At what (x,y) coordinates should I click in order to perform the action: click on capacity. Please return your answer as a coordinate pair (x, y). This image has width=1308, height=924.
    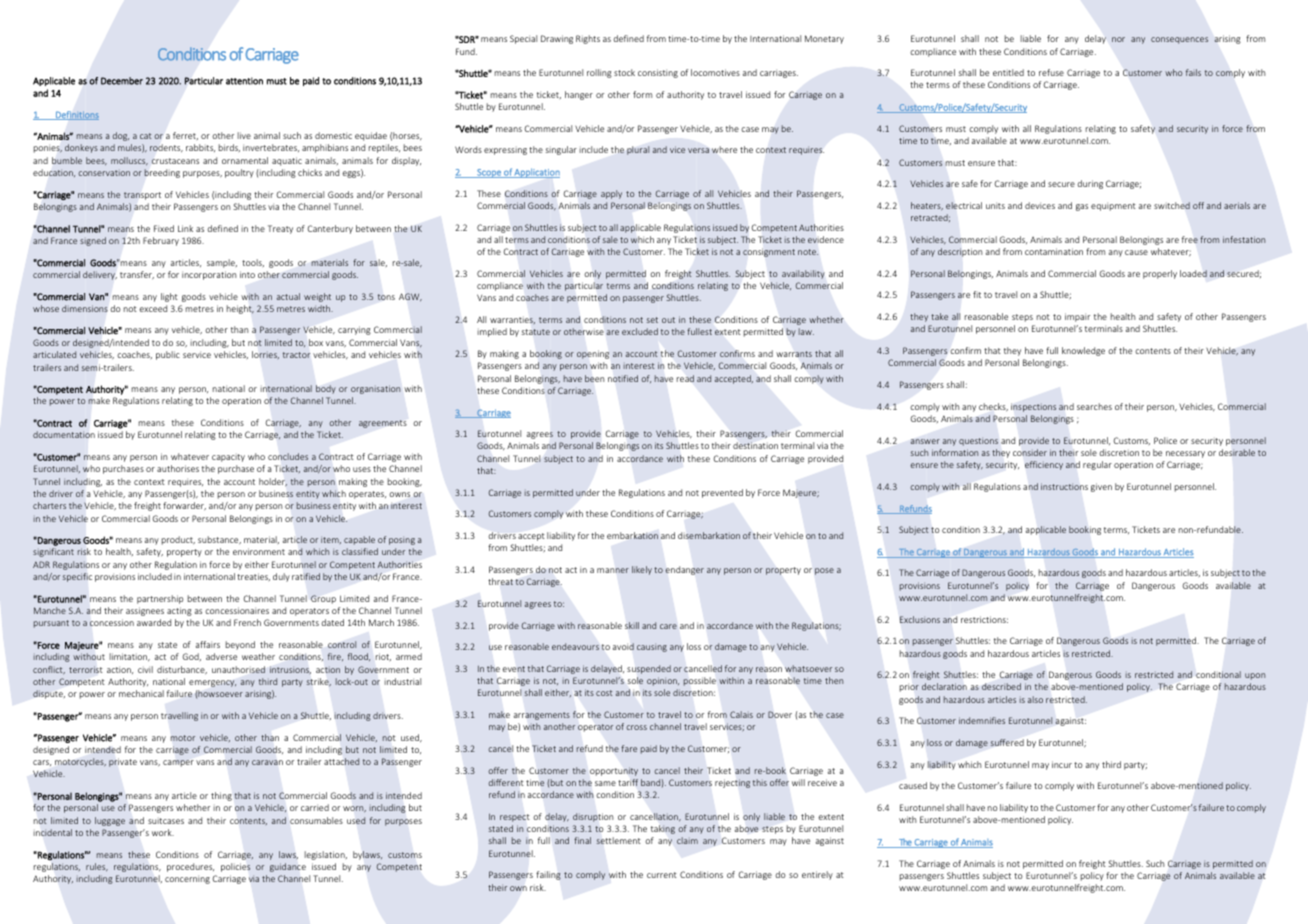
    Looking at the image, I should click on (228, 458).
